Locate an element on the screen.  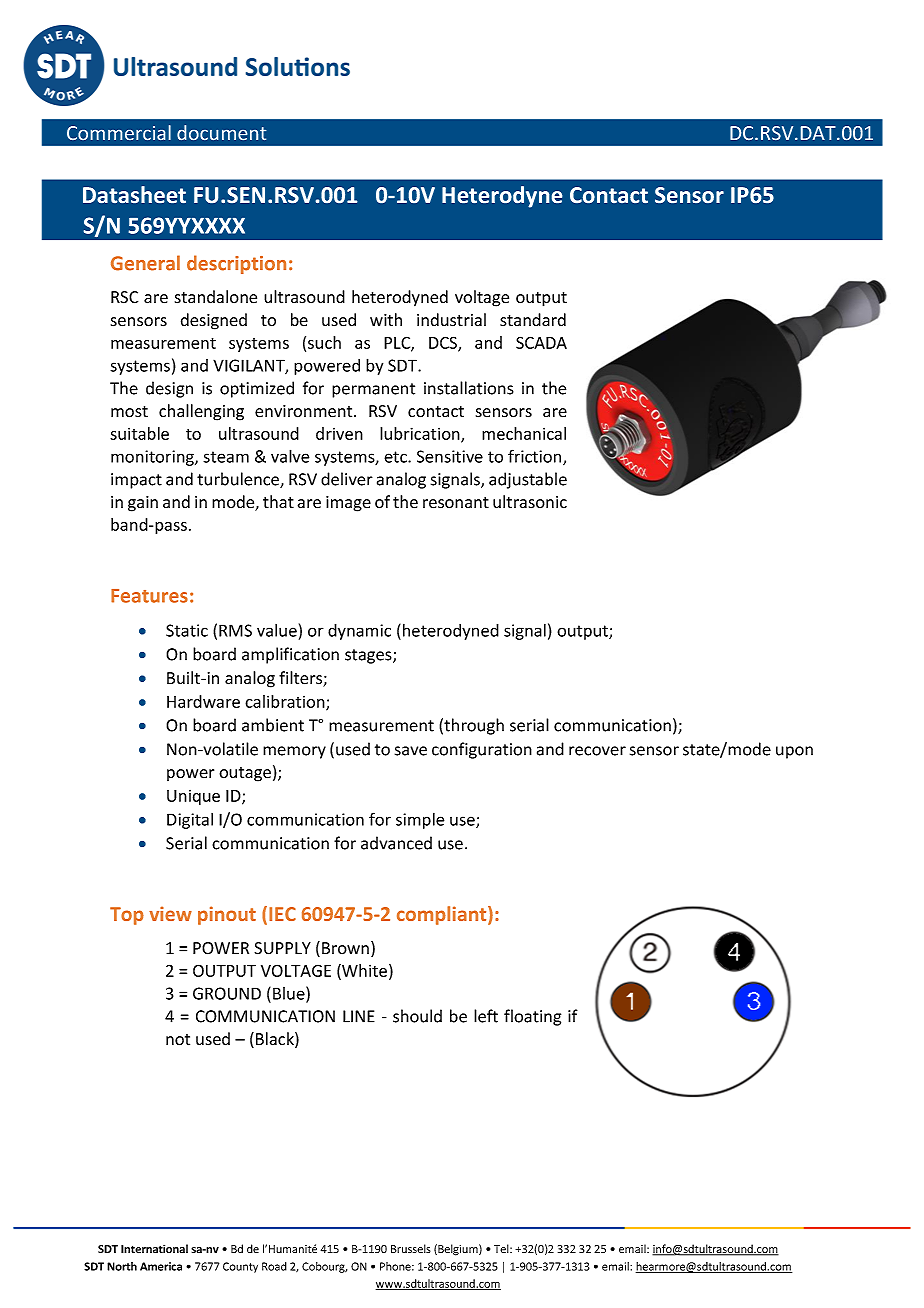
left is located at coordinates (486, 1016).
